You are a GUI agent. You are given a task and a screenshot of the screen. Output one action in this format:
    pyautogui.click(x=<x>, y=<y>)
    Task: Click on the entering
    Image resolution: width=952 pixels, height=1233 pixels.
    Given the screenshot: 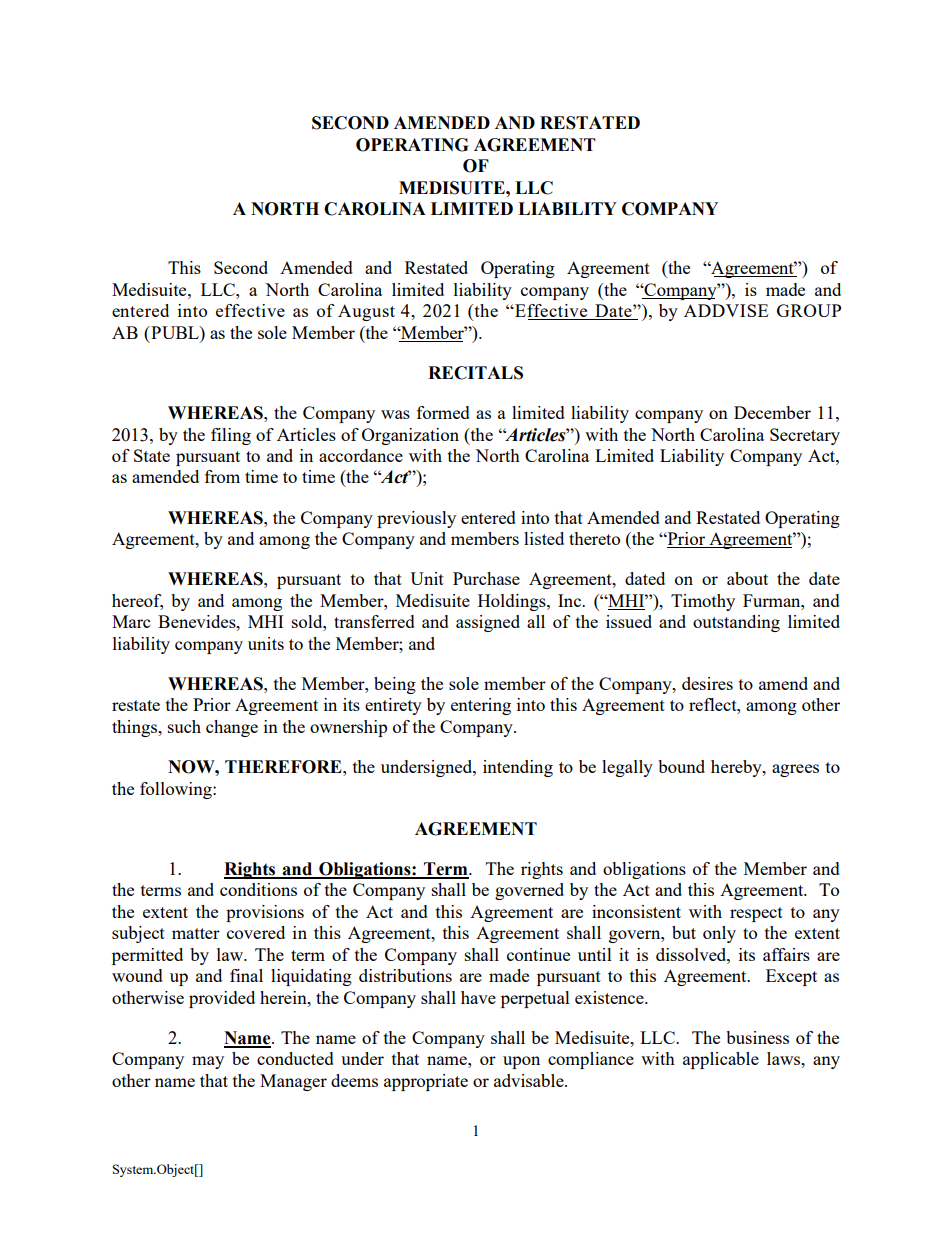 What is the action you would take?
    pyautogui.click(x=481, y=706)
